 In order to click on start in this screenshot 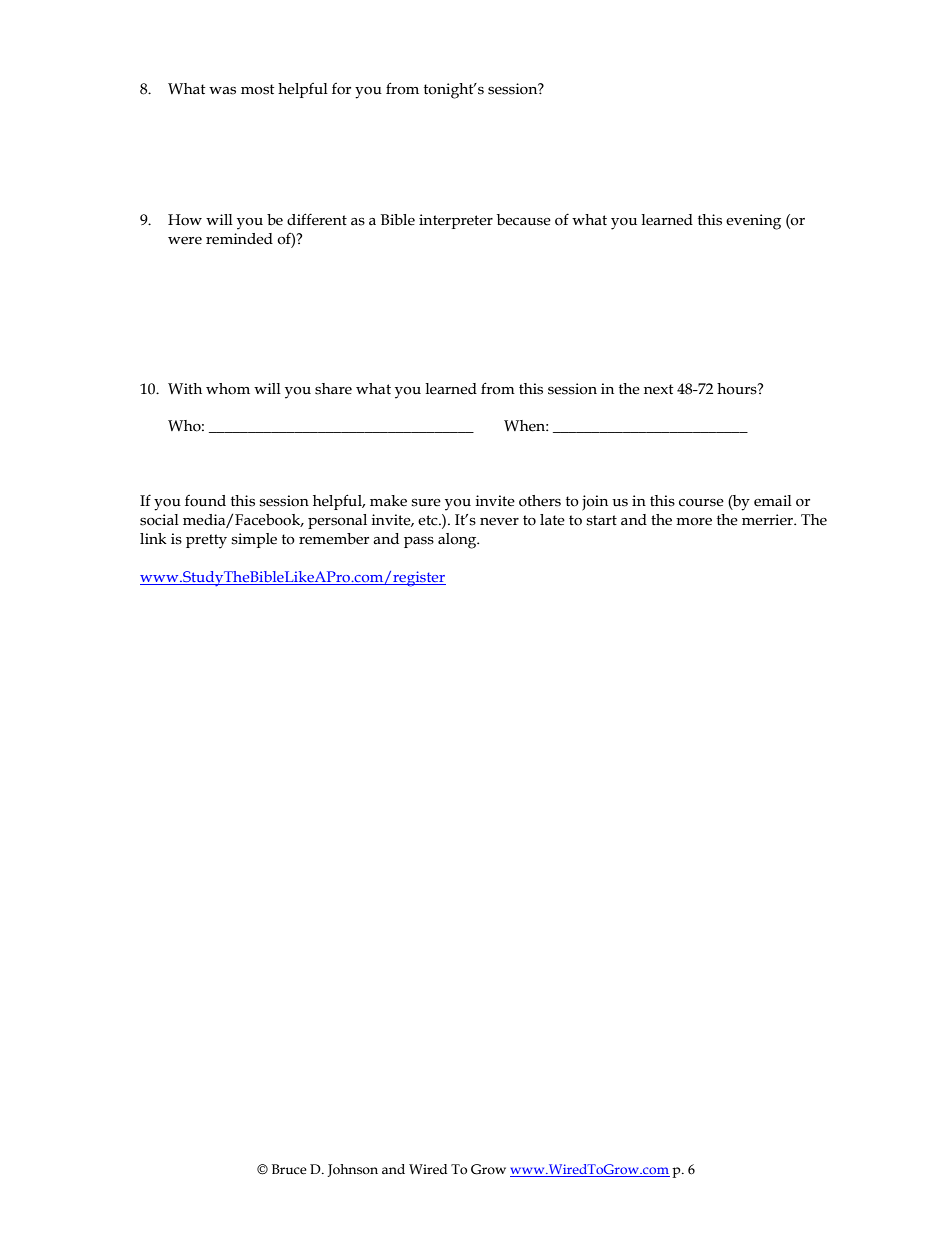, I will do `click(601, 520)`.
